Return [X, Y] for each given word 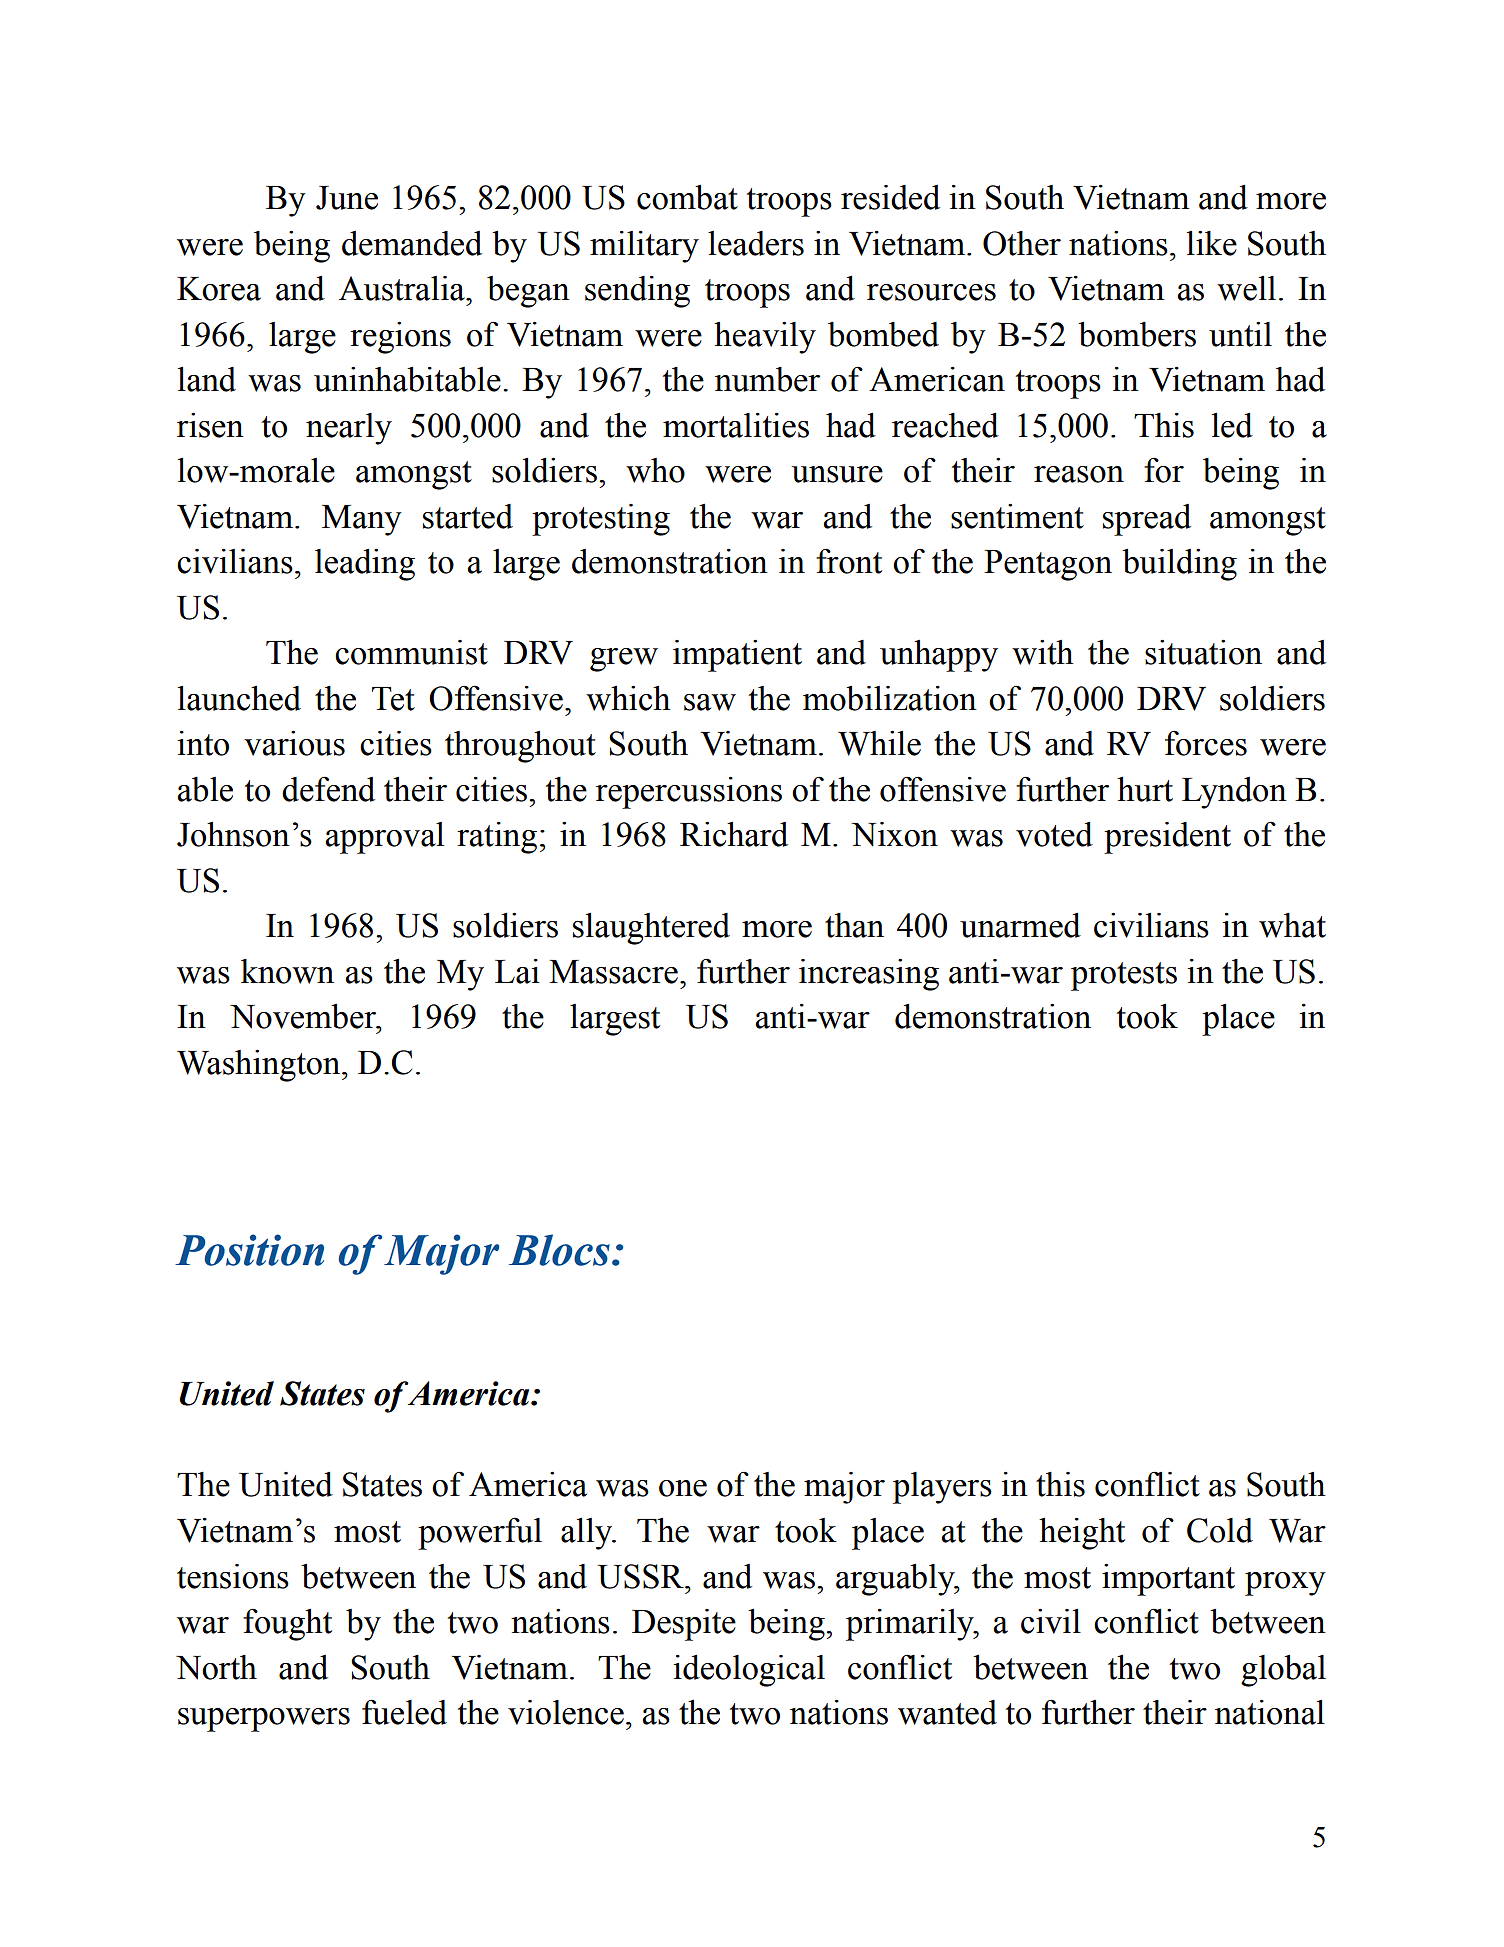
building [1179, 565]
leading [365, 565]
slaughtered [651, 929]
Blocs [559, 1250]
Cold [1220, 1530]
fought [287, 1625]
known [287, 971]
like [1212, 243]
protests [1124, 976]
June [347, 198]
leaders [756, 243]
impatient [737, 656]
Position [249, 1250]
